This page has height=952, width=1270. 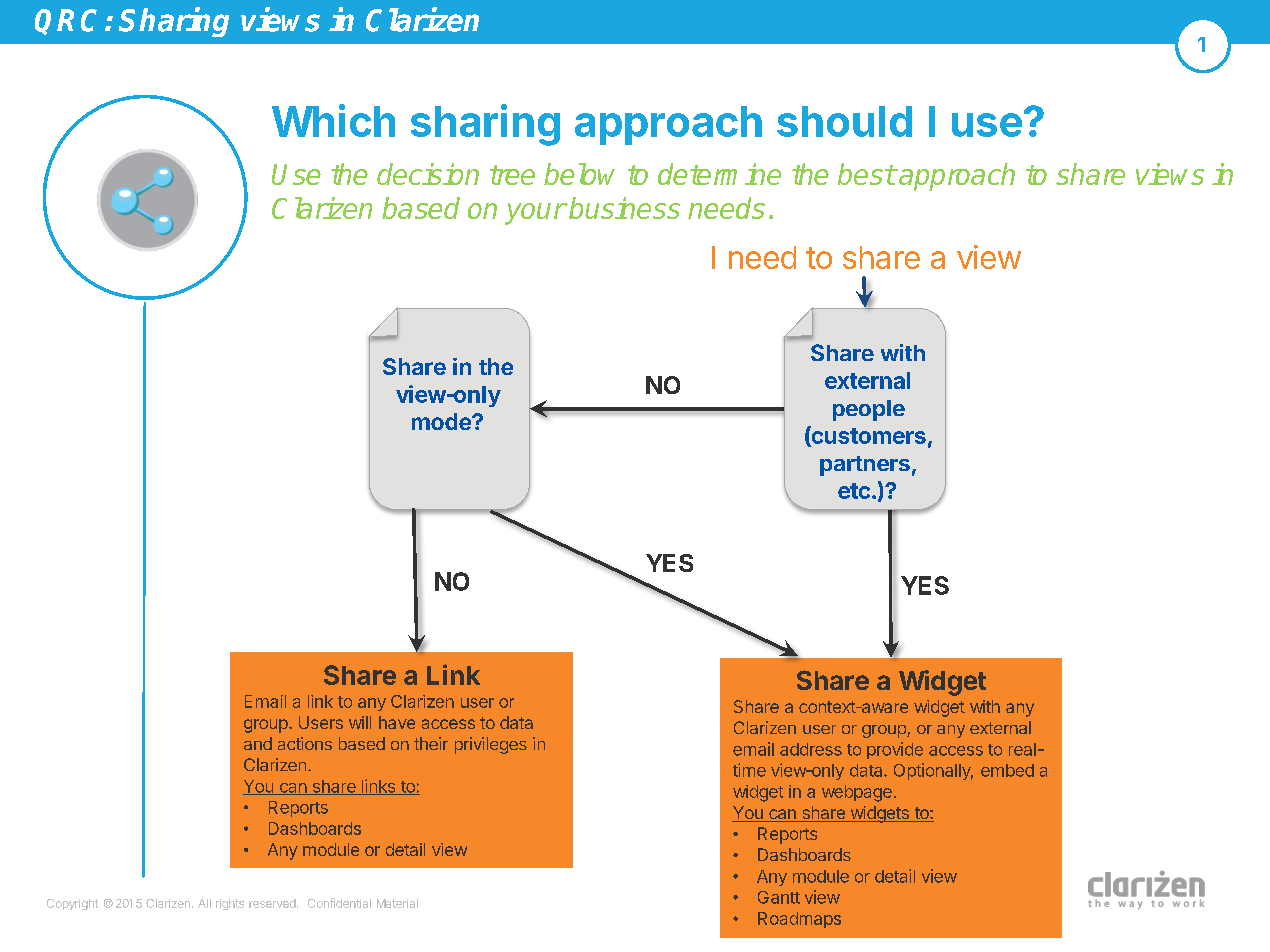 I want to click on Roadmaps, so click(x=799, y=920).
